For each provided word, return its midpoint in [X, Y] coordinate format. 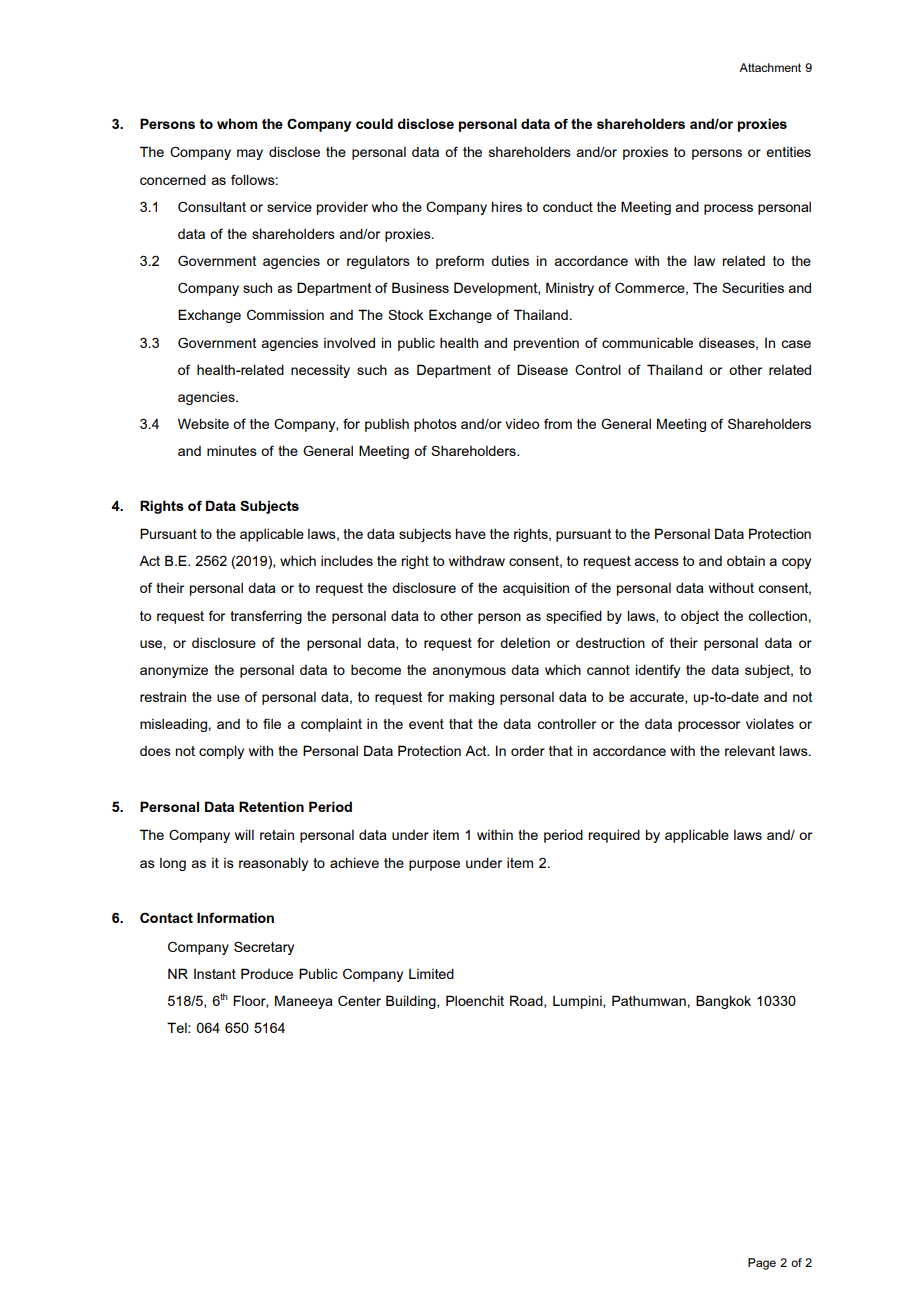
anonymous [469, 672]
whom [237, 123]
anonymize [174, 671]
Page [762, 1264]
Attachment [770, 67]
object [700, 617]
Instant [215, 974]
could [374, 123]
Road [527, 1001]
